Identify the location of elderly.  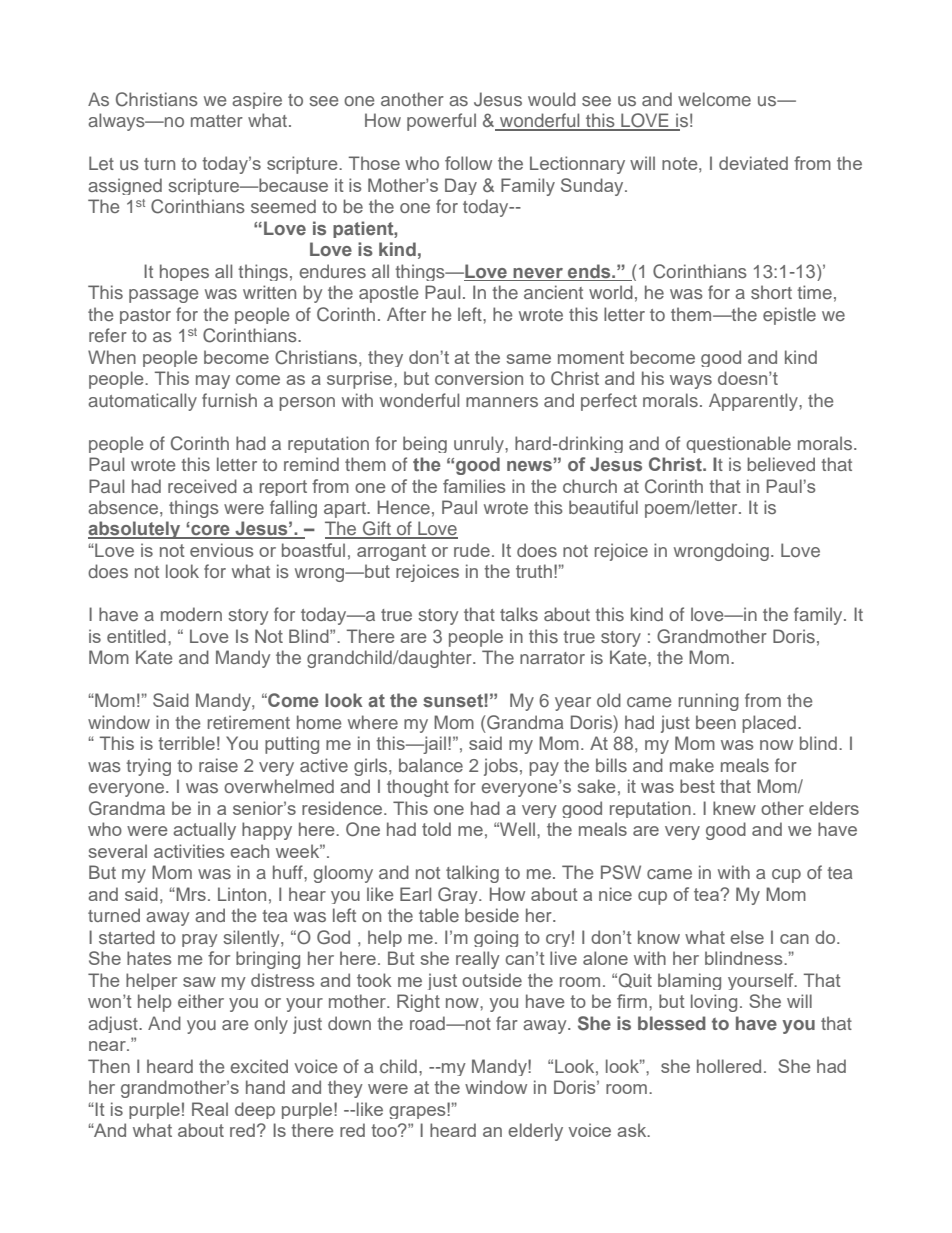
(535, 1132).
